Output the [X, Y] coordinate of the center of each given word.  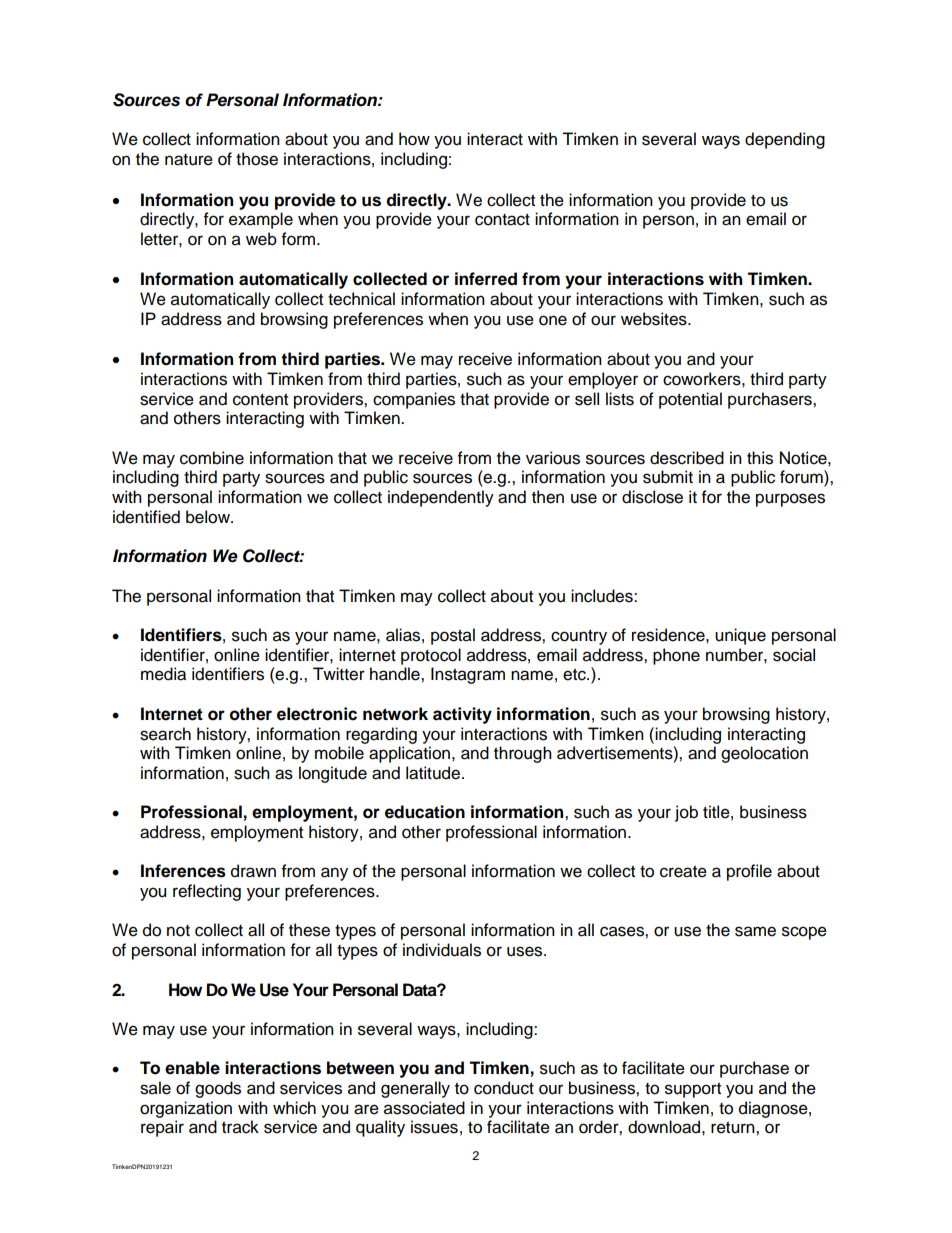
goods [218, 1089]
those [257, 159]
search [165, 734]
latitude [433, 773]
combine [212, 458]
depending [785, 140]
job [686, 813]
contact [502, 220]
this [760, 458]
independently [441, 498]
